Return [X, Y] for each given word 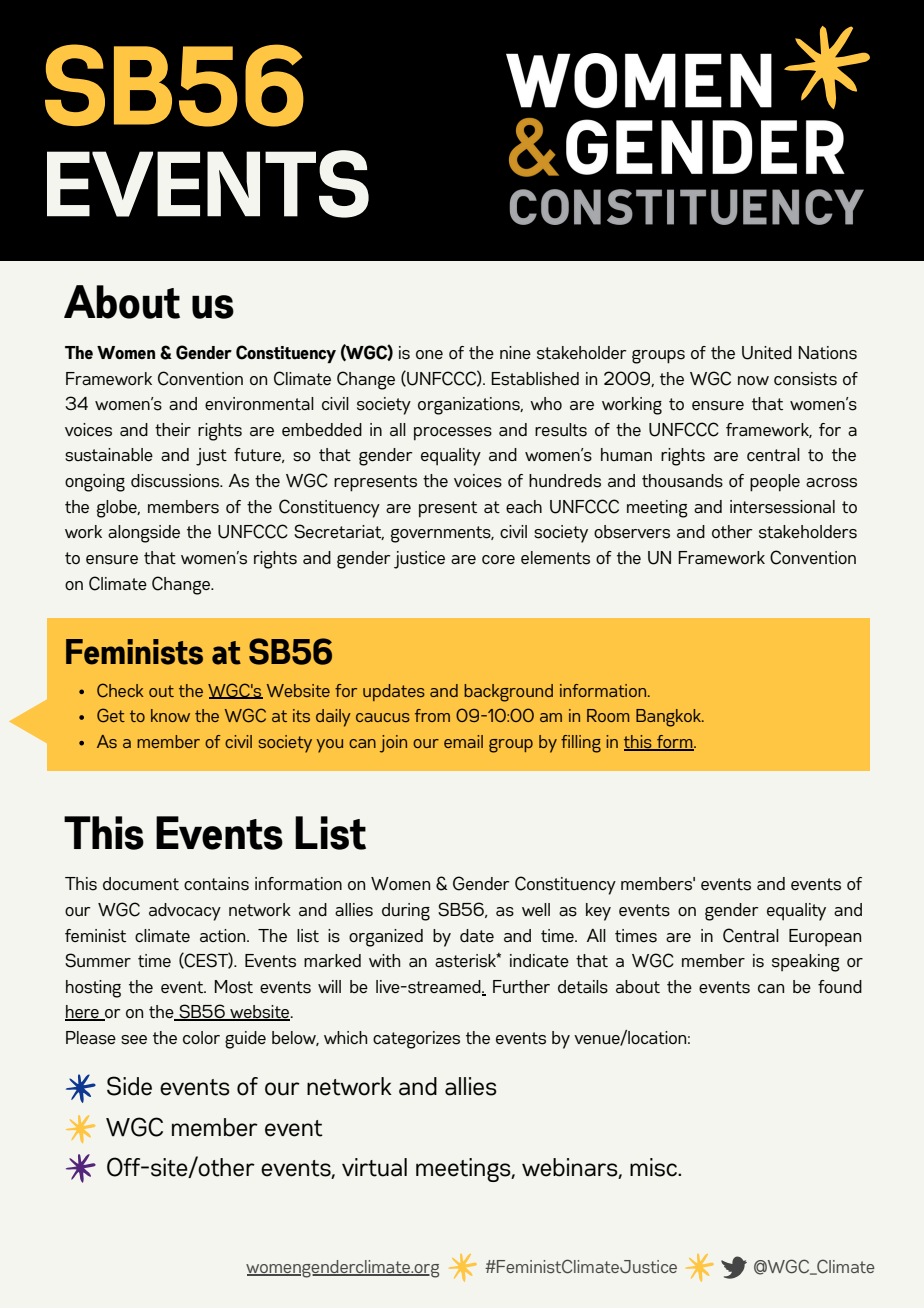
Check [120, 690]
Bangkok [670, 718]
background [508, 693]
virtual [374, 1167]
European [825, 937]
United [767, 353]
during [406, 912]
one [429, 354]
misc [655, 1167]
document [141, 884]
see [134, 1040]
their [173, 429]
